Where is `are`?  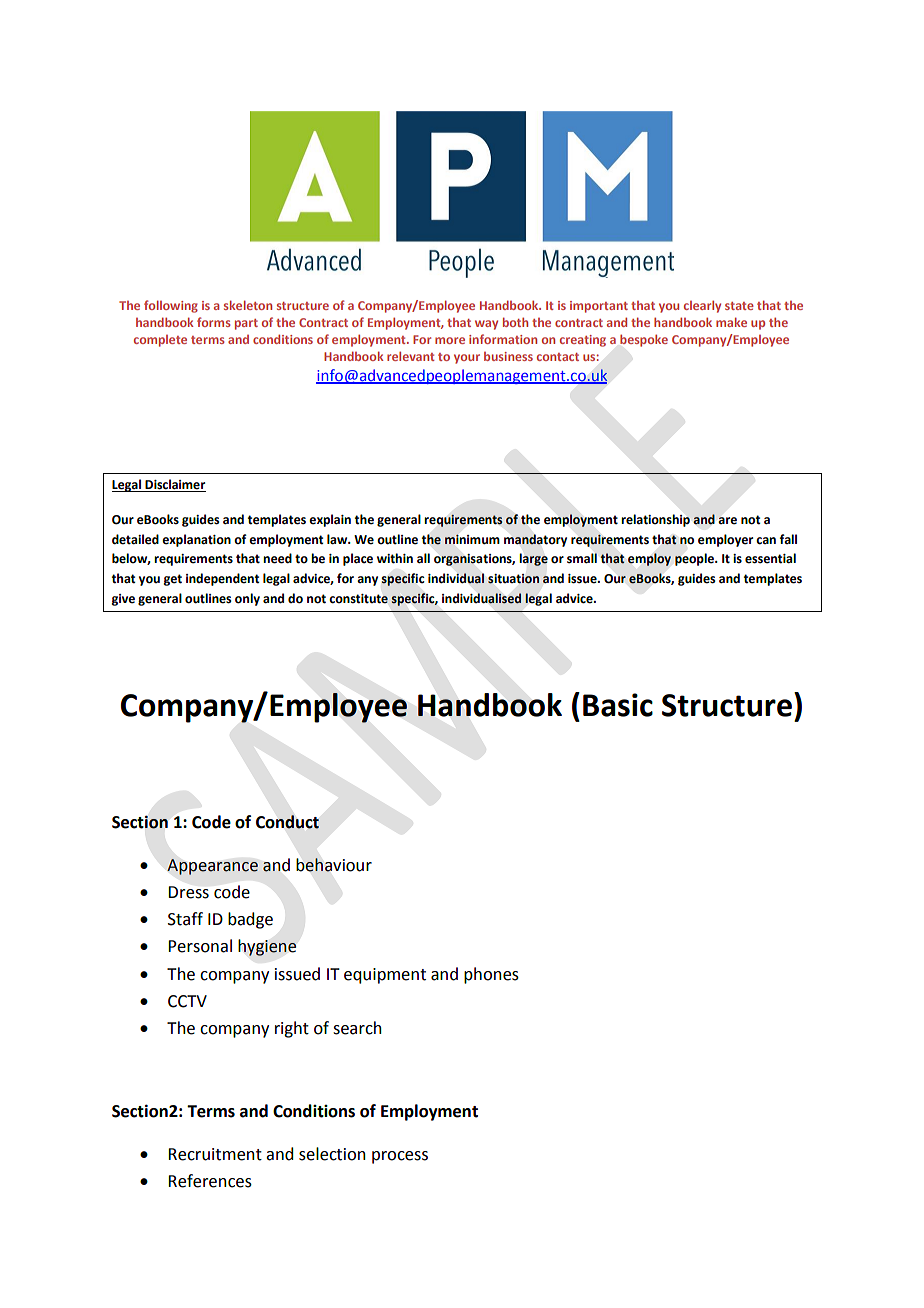
are is located at coordinates (727, 521).
